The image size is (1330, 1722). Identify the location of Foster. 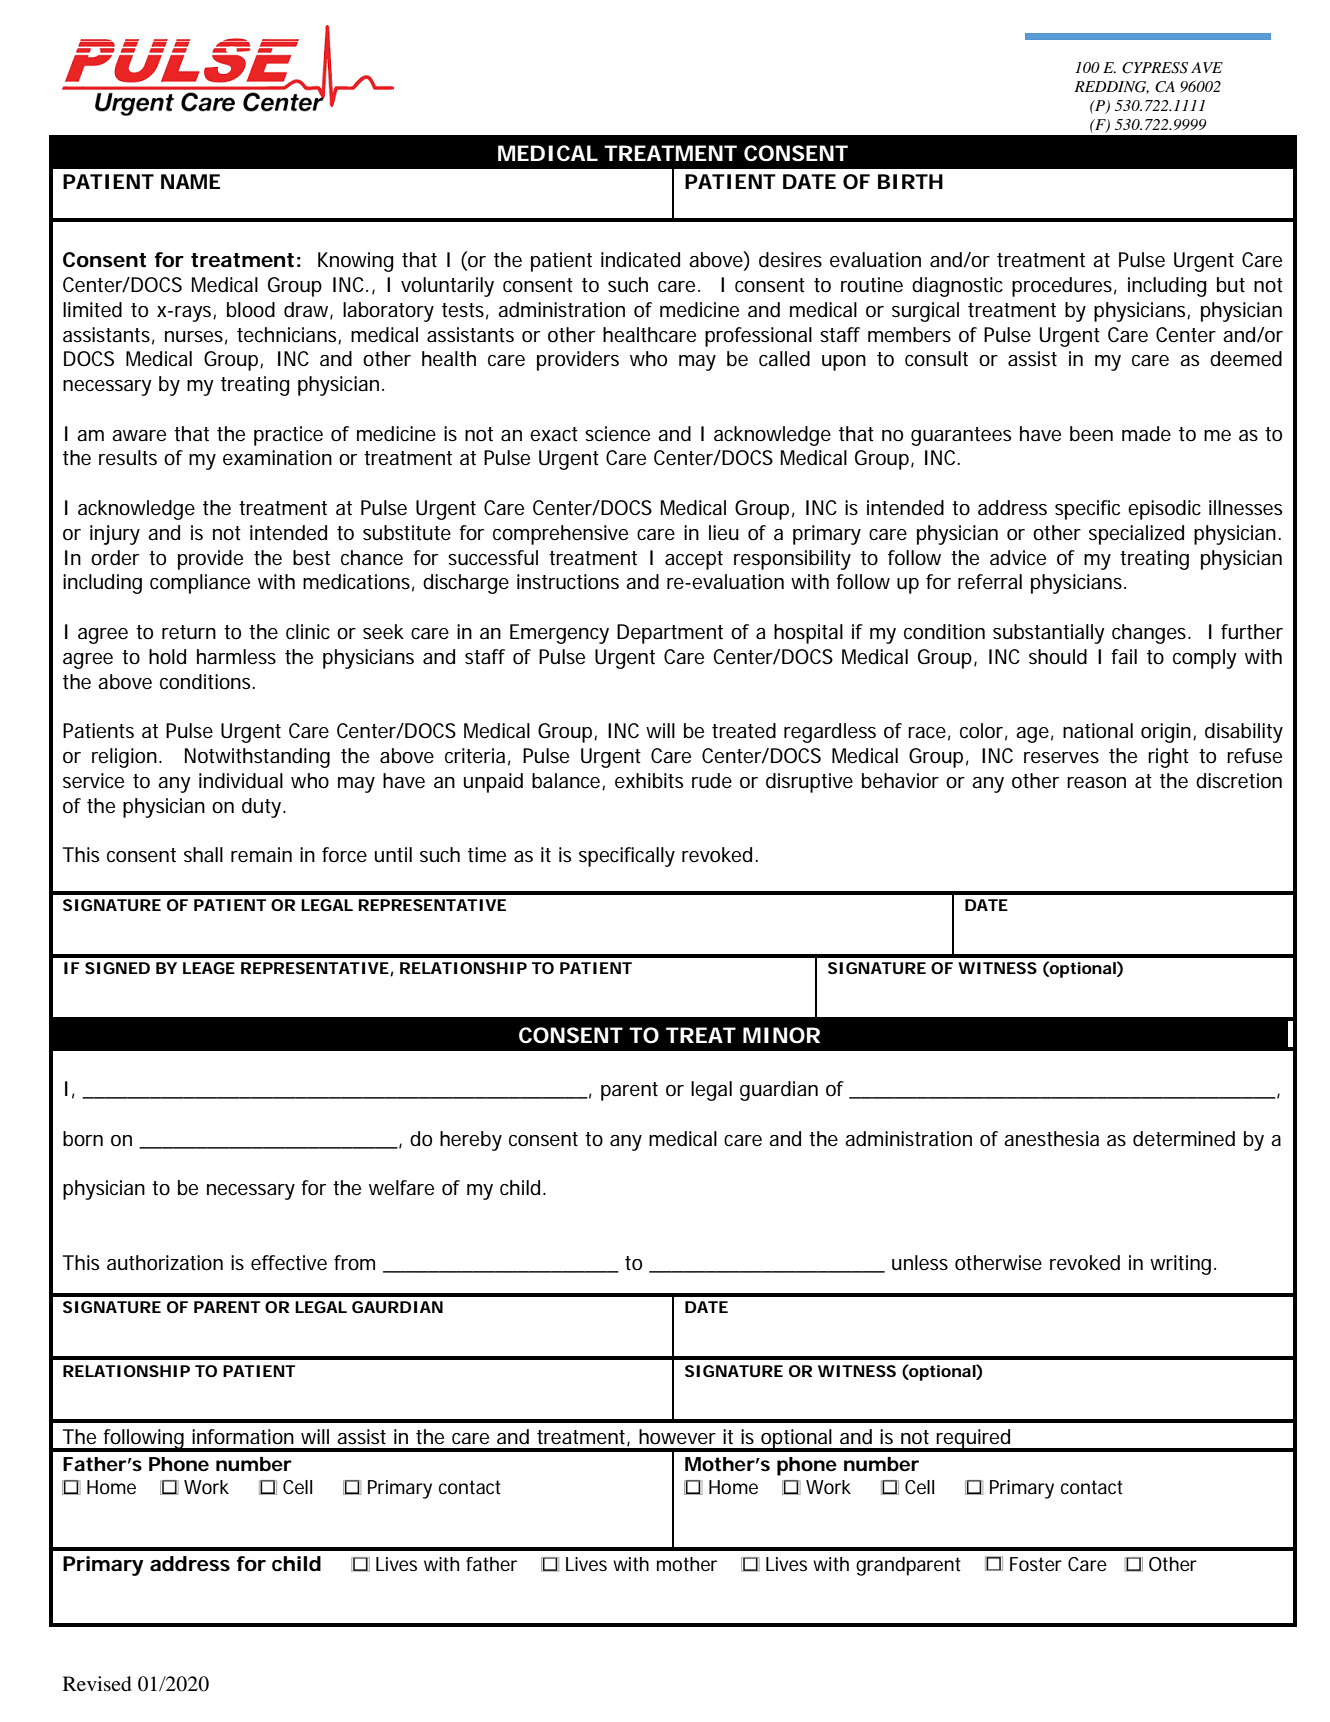
(1036, 1564).
